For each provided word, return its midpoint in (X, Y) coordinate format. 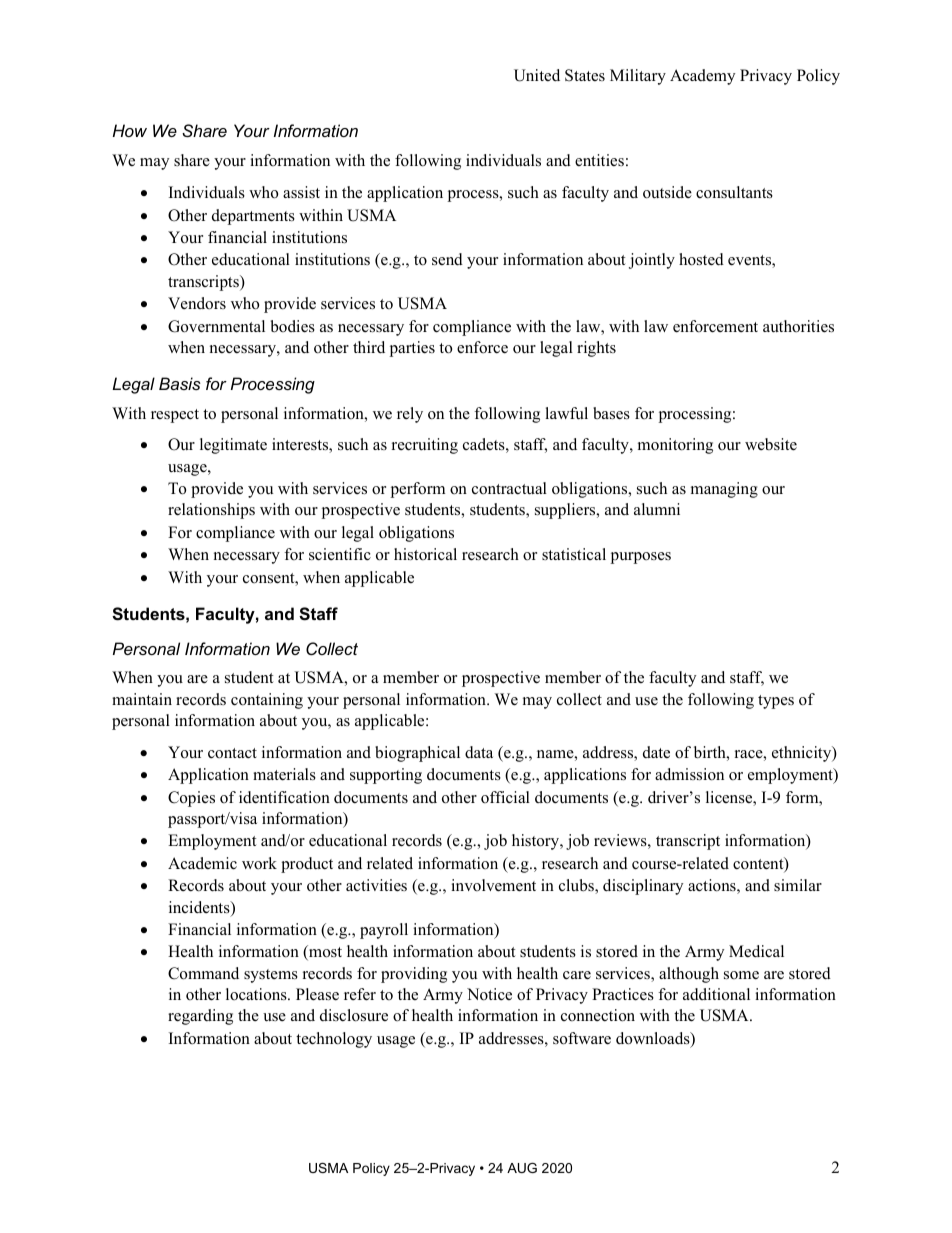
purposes (640, 558)
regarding (200, 1017)
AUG (522, 1168)
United (537, 75)
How (130, 130)
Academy (702, 77)
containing (267, 701)
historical (425, 554)
